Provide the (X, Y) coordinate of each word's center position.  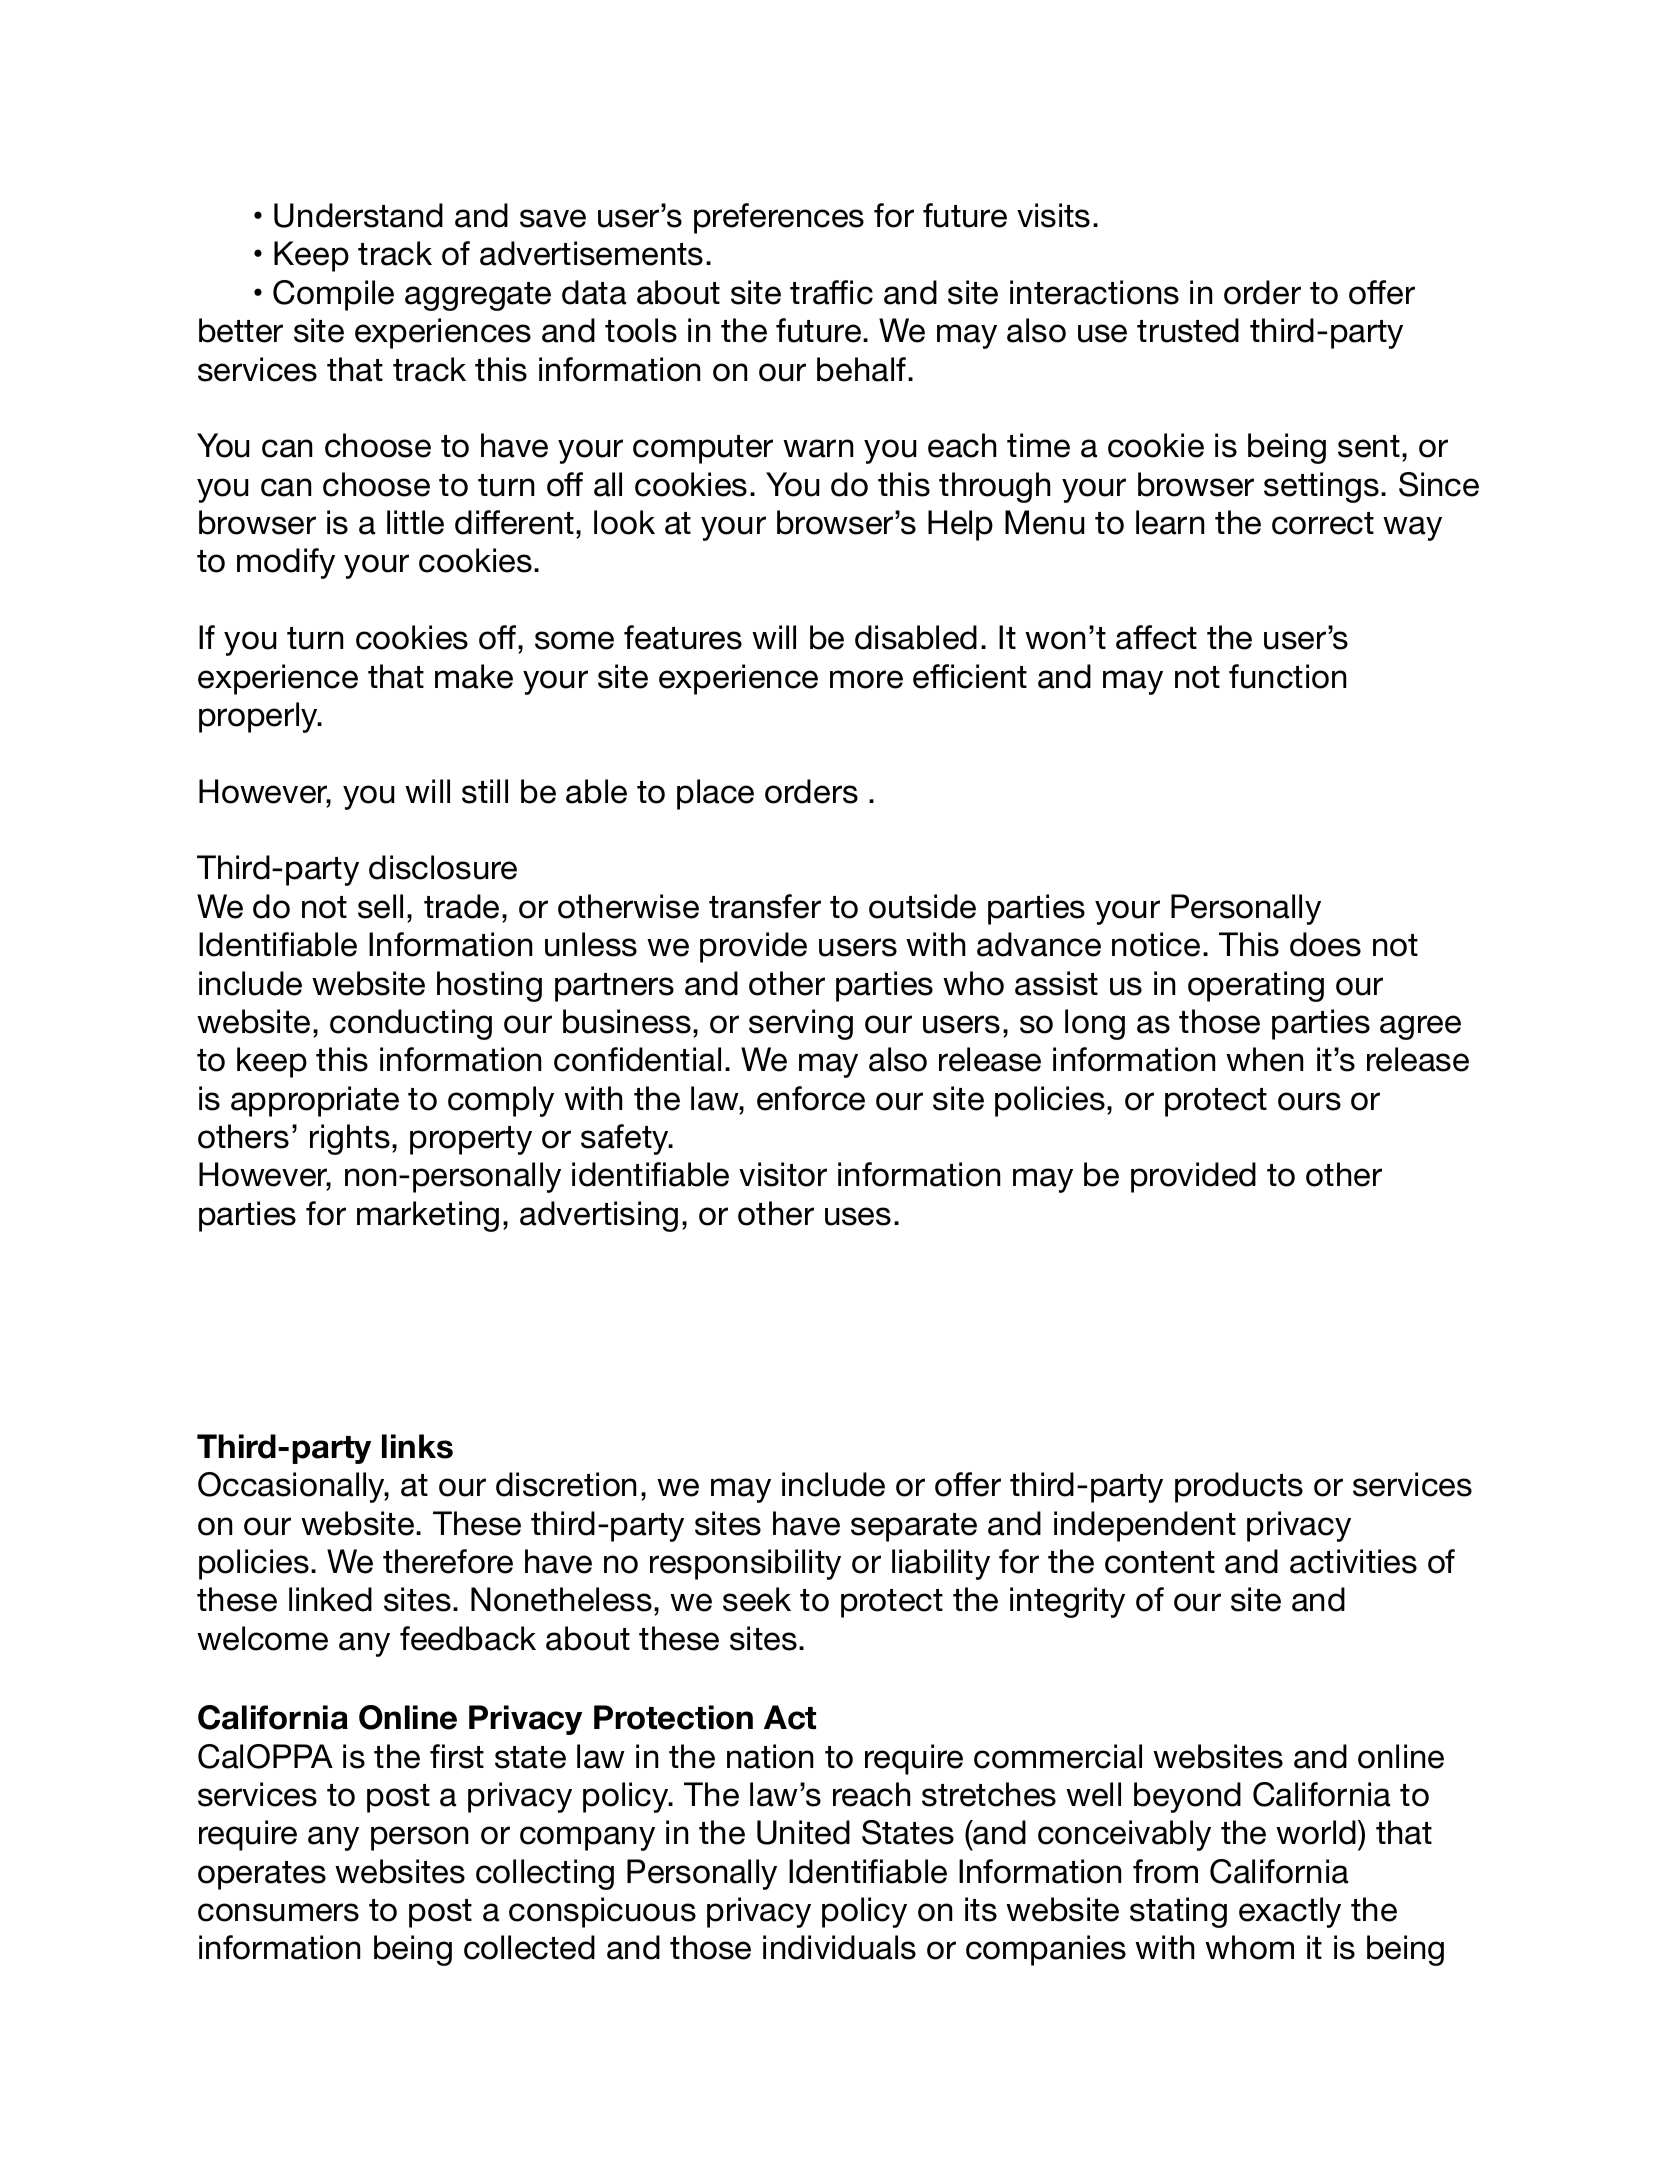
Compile (333, 295)
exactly (1290, 1912)
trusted (1188, 330)
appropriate (315, 1101)
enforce (811, 1098)
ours (1309, 1101)
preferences (779, 218)
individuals (839, 1947)
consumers (278, 1912)
